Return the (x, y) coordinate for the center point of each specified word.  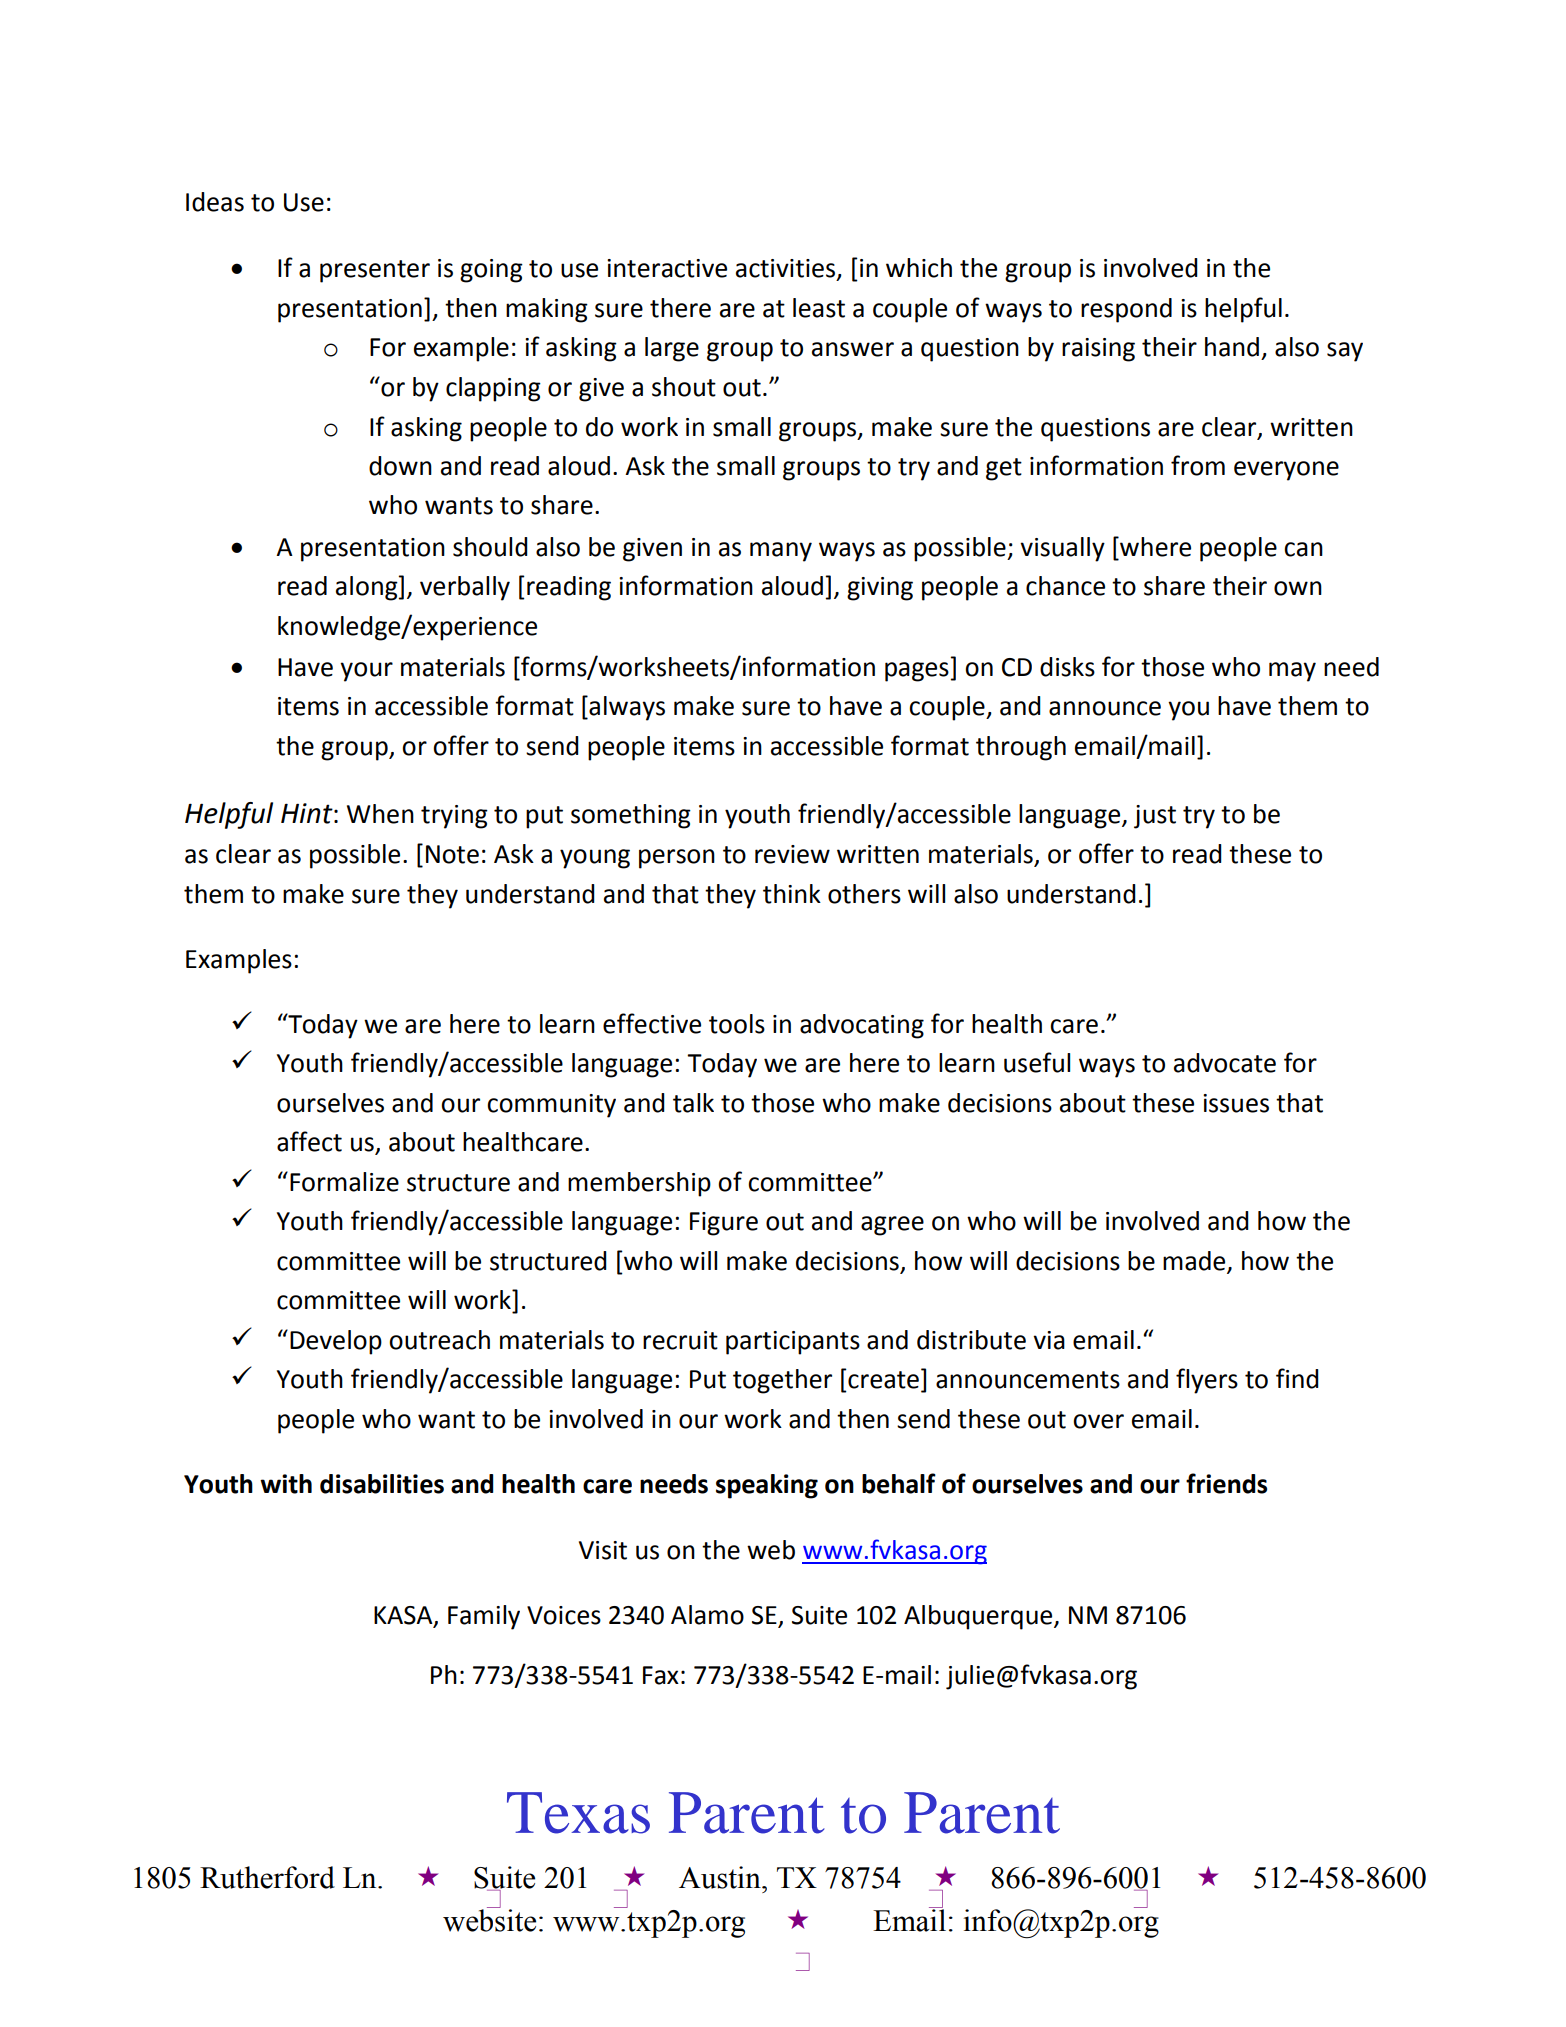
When (380, 814)
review (792, 854)
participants (793, 1343)
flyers (1207, 1381)
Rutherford (267, 1877)
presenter (375, 271)
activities (787, 269)
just (1155, 817)
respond (1126, 310)
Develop (336, 1342)
